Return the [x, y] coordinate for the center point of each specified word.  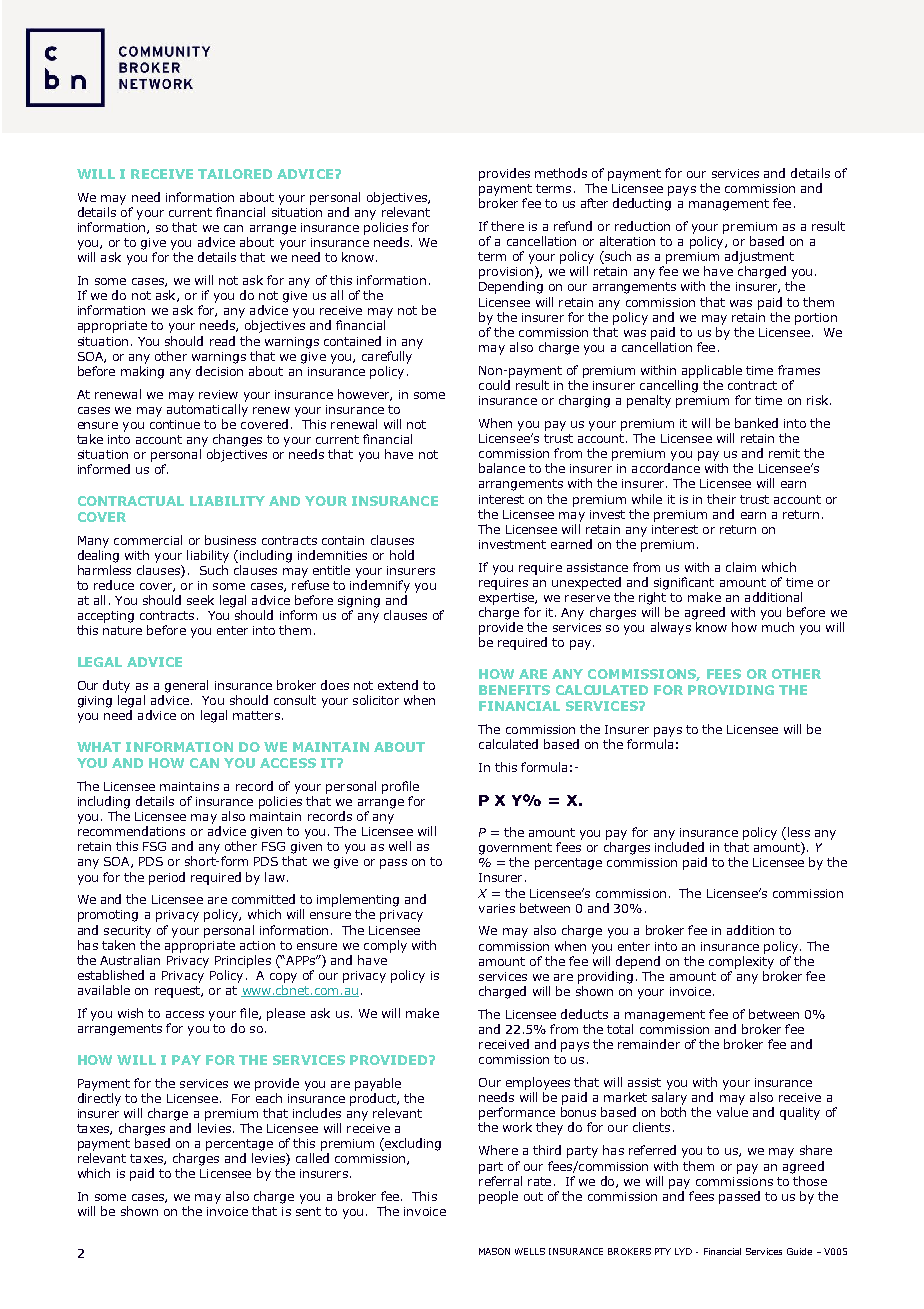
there [507, 226]
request [178, 992]
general [186, 686]
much [778, 627]
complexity [741, 962]
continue [175, 424]
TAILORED [235, 174]
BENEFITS [514, 690]
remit [784, 453]
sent [308, 1211]
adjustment [759, 257]
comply [385, 946]
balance [502, 468]
